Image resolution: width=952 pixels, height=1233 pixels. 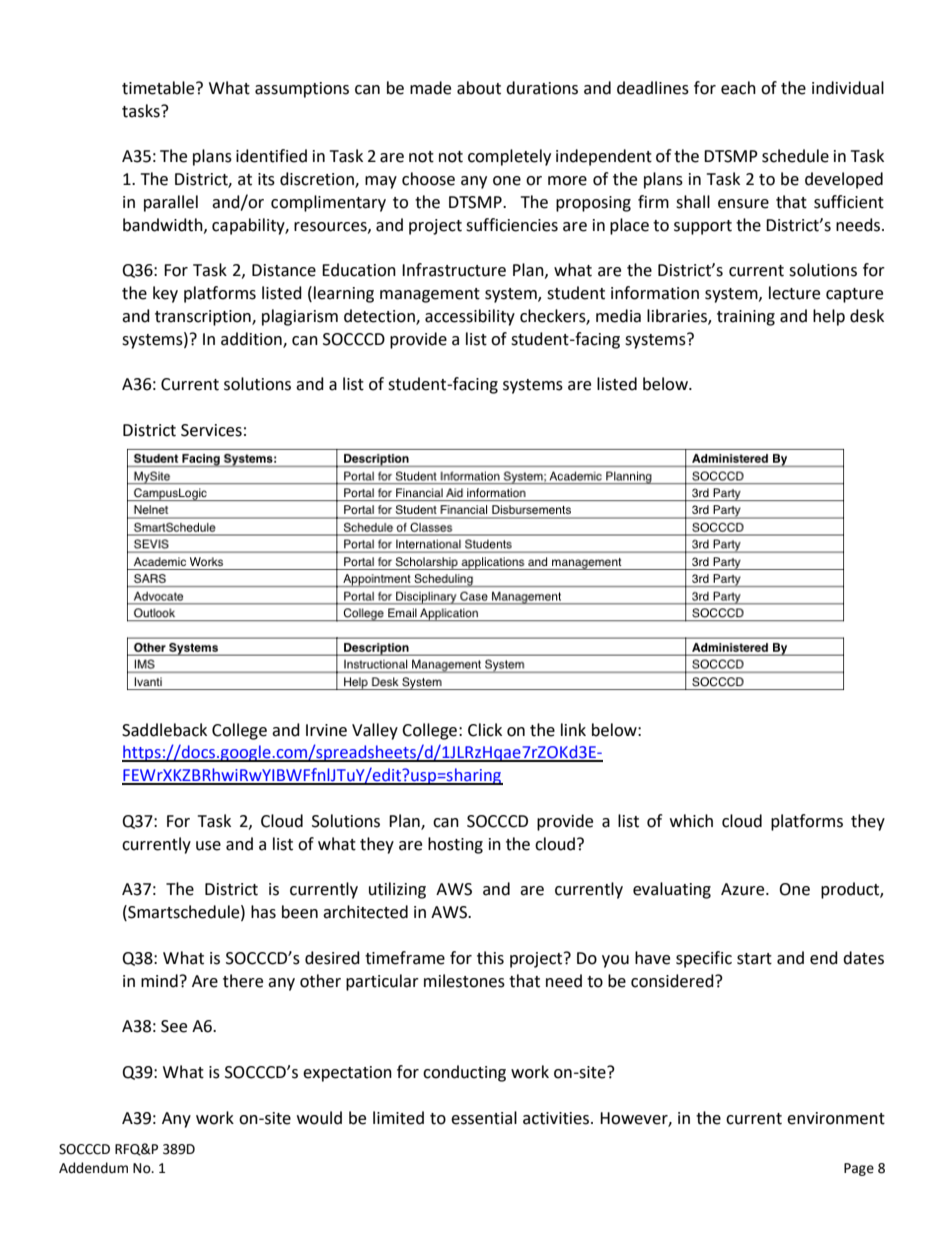 What do you see at coordinates (479, 88) in the page?
I see `about` at bounding box center [479, 88].
